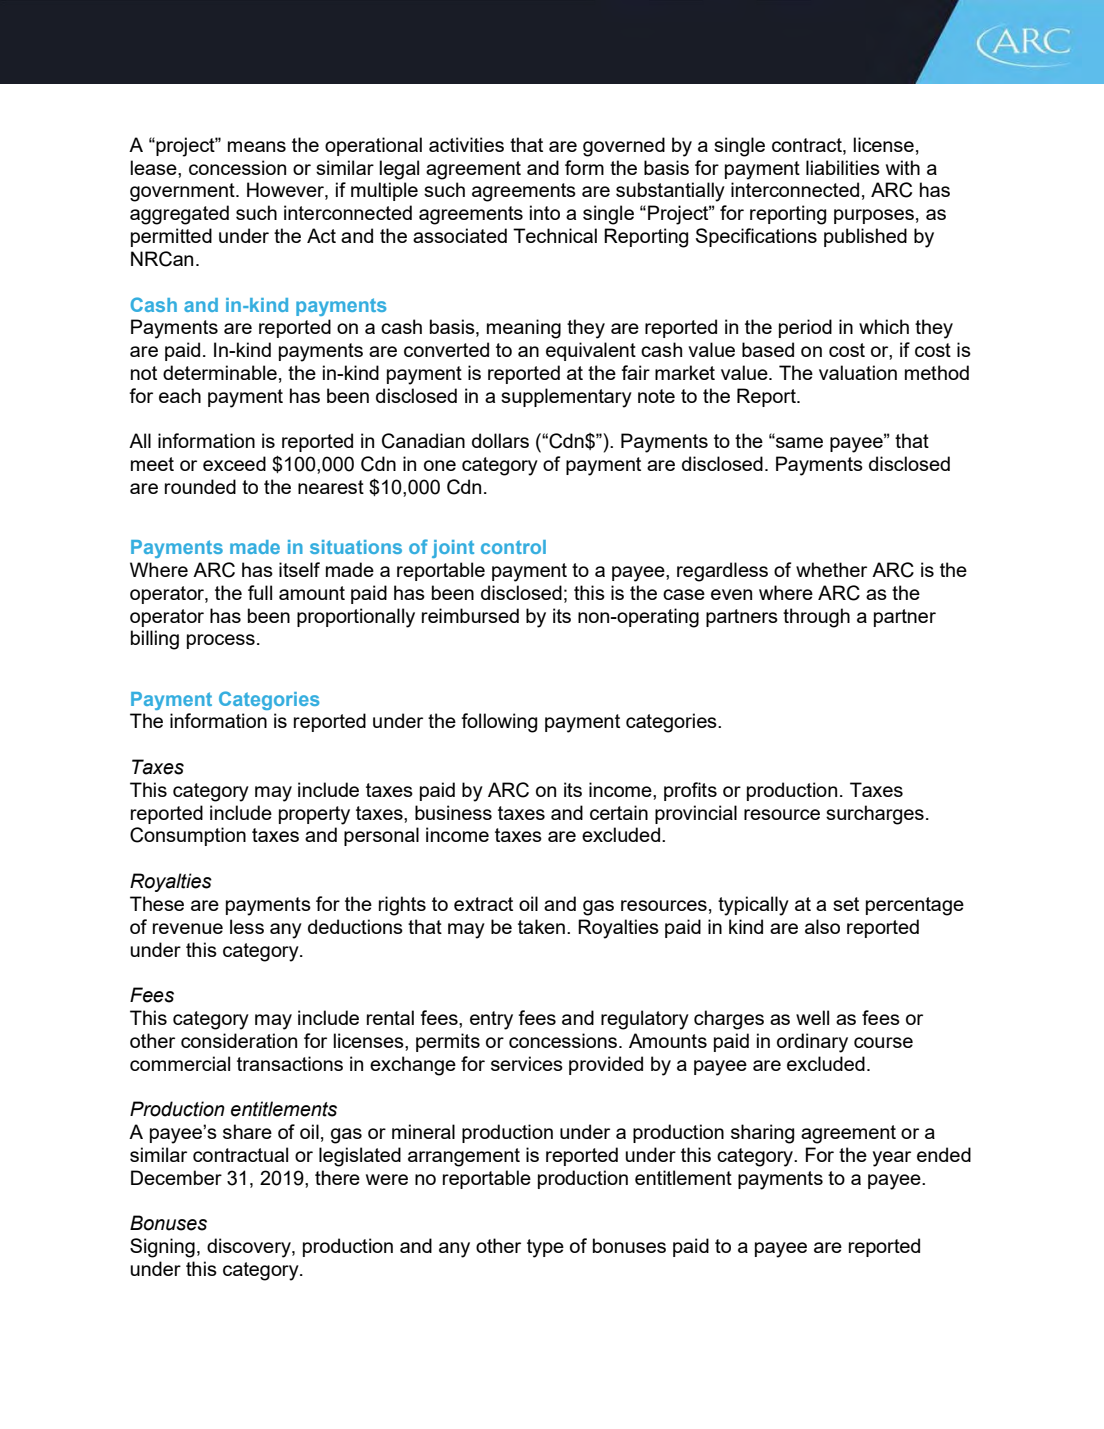 The width and height of the image is (1104, 1429). I want to click on into, so click(545, 212).
